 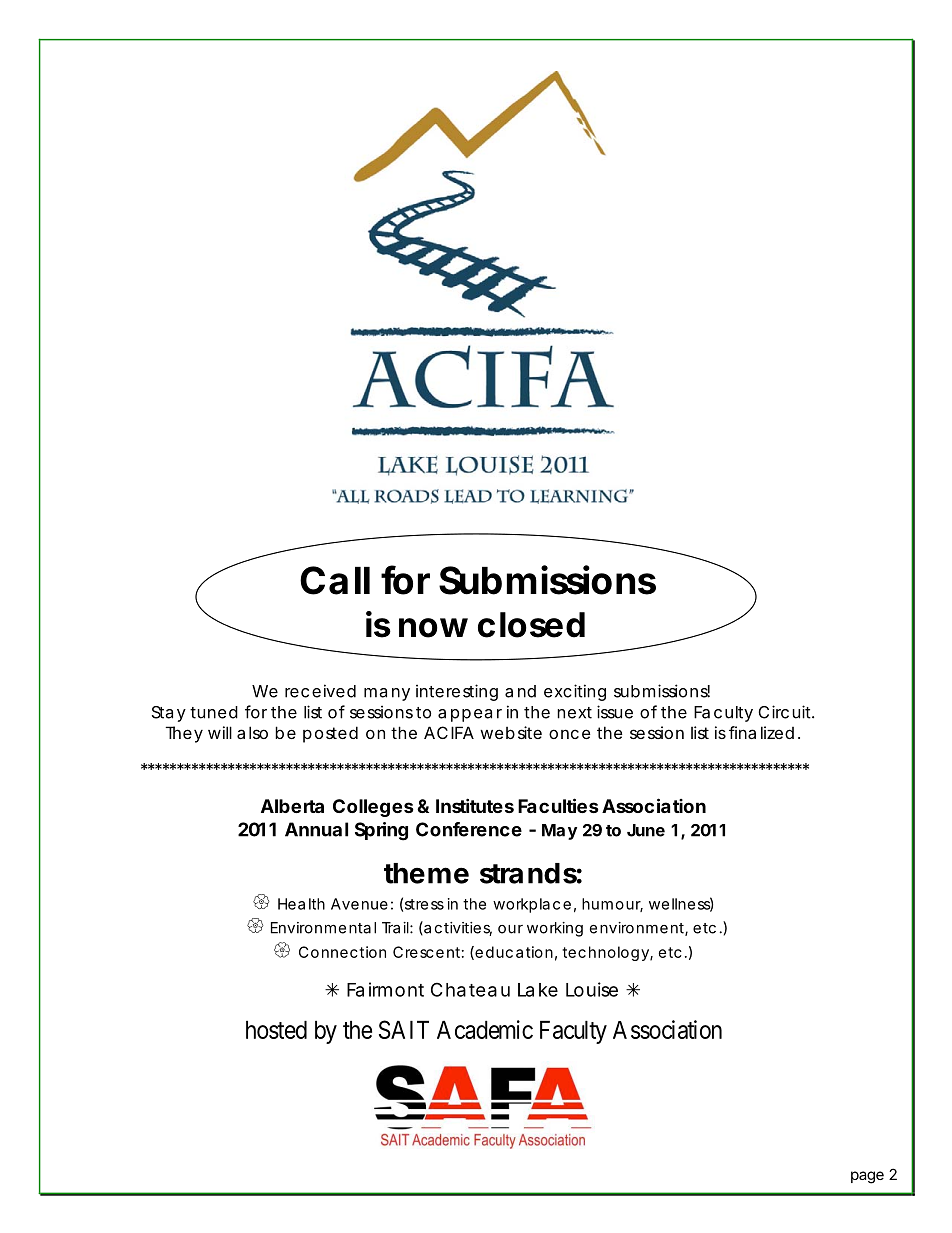 I want to click on May, so click(x=559, y=832).
